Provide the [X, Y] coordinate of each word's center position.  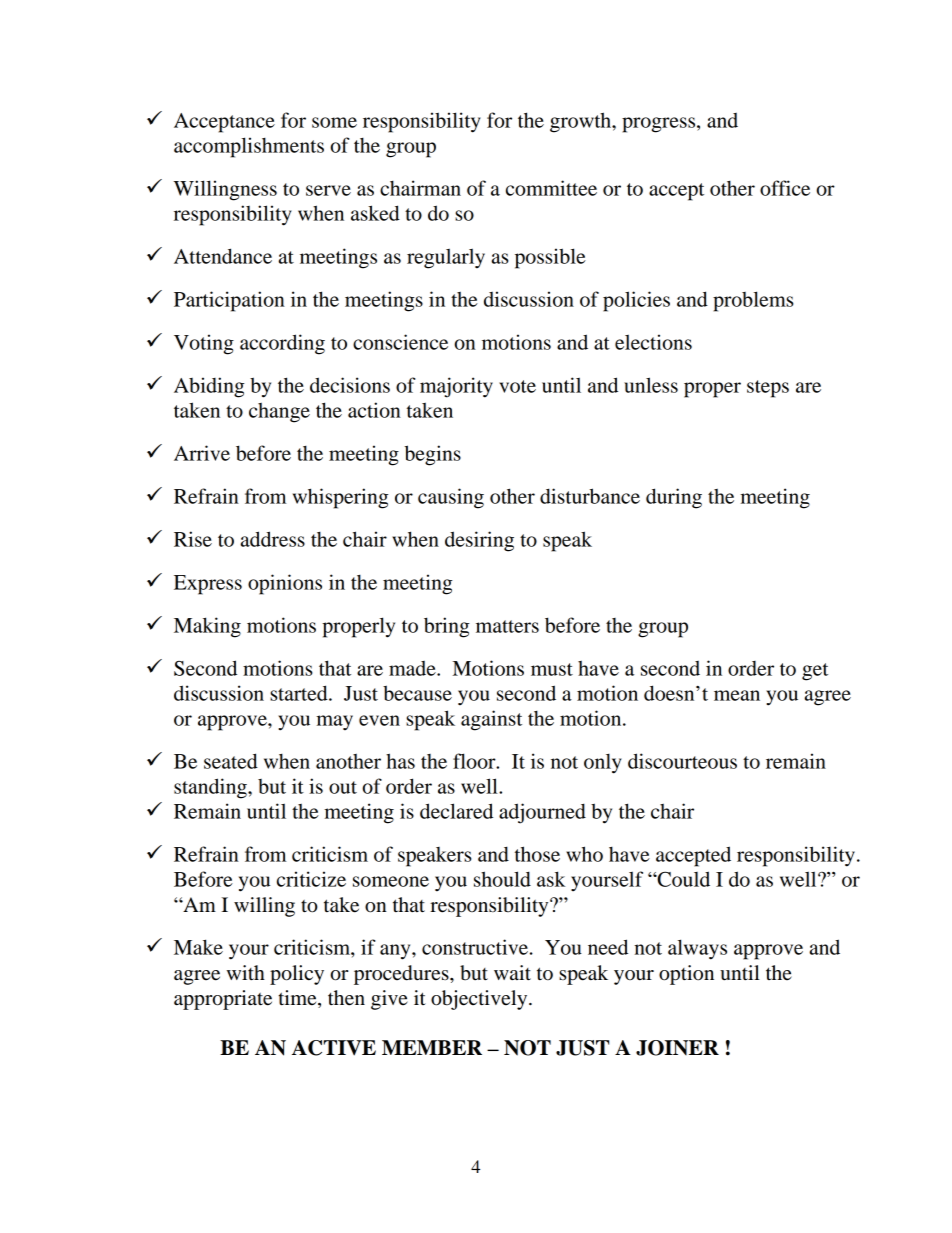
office [785, 188]
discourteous [682, 761]
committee [551, 188]
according [282, 344]
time [298, 999]
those [537, 854]
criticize [311, 879]
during [674, 498]
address [272, 539]
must [552, 669]
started [300, 693]
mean [737, 695]
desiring [479, 541]
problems [753, 301]
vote [517, 386]
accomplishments [249, 147]
